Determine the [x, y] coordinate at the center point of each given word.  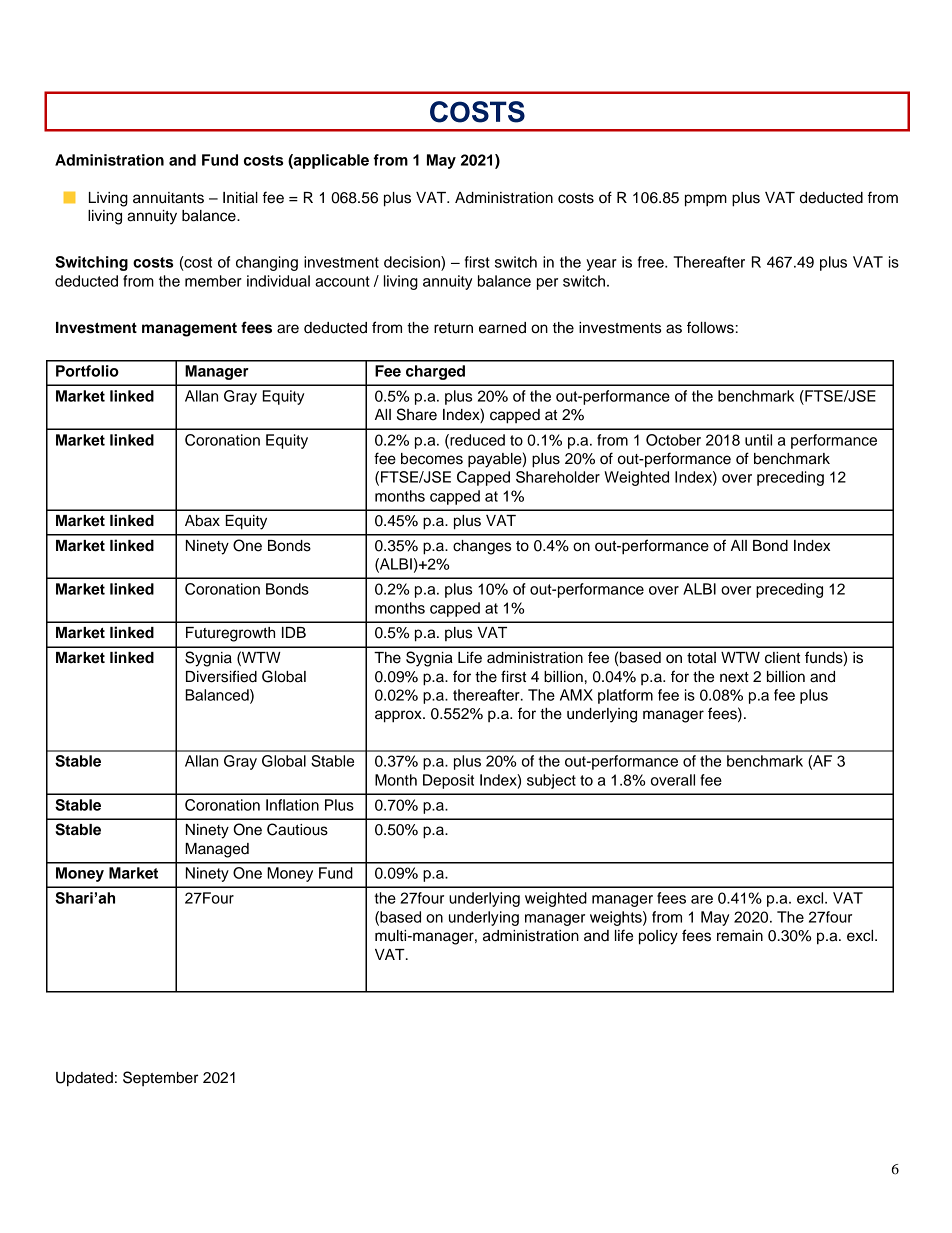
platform [625, 696]
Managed [217, 850]
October [673, 440]
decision [413, 262]
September [160, 1078]
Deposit [448, 781]
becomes [432, 459]
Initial [240, 198]
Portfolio [87, 371]
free [652, 262]
